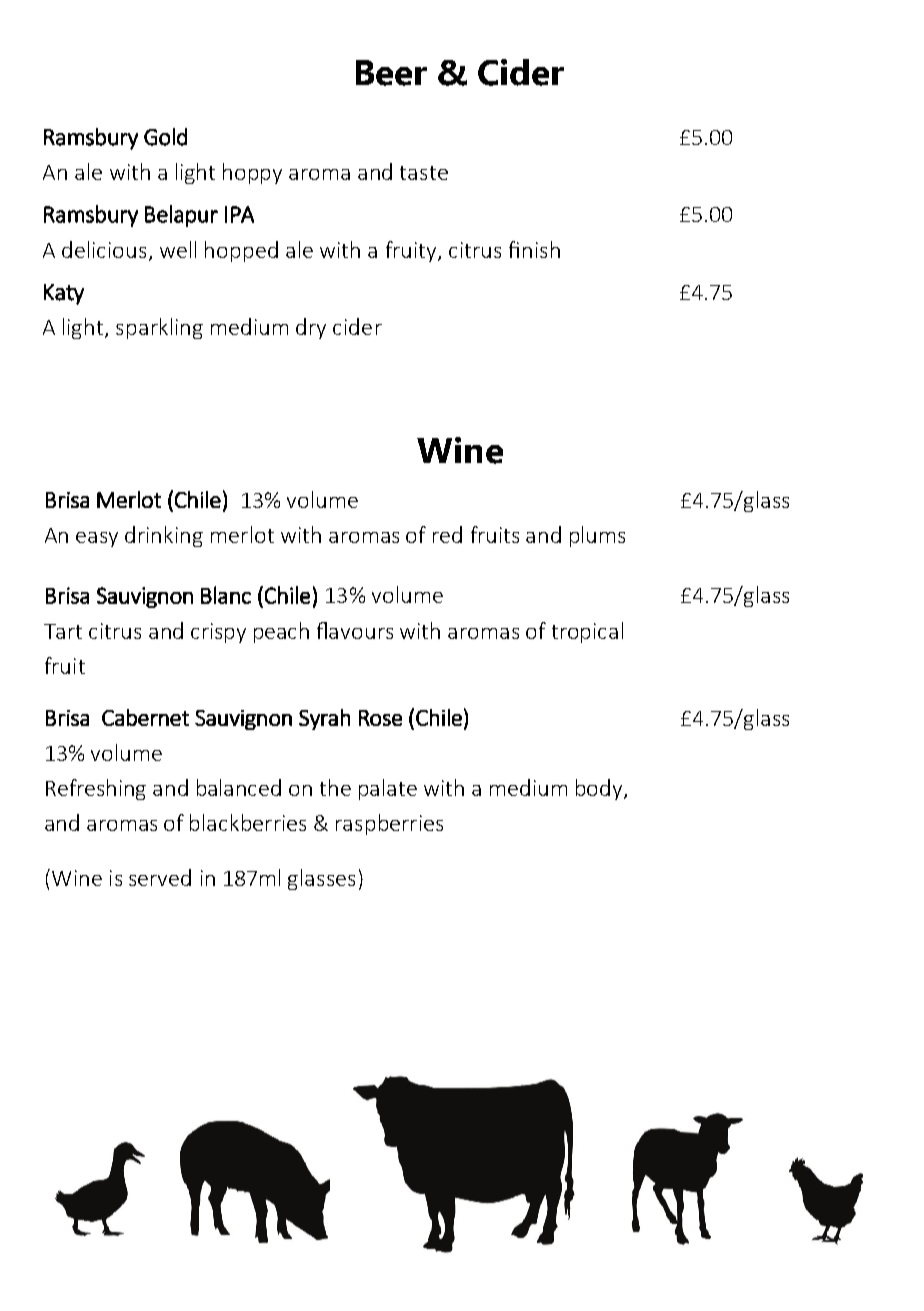 The width and height of the screenshot is (924, 1311). Describe the element at coordinates (587, 632) in the screenshot. I see `tropical` at that location.
